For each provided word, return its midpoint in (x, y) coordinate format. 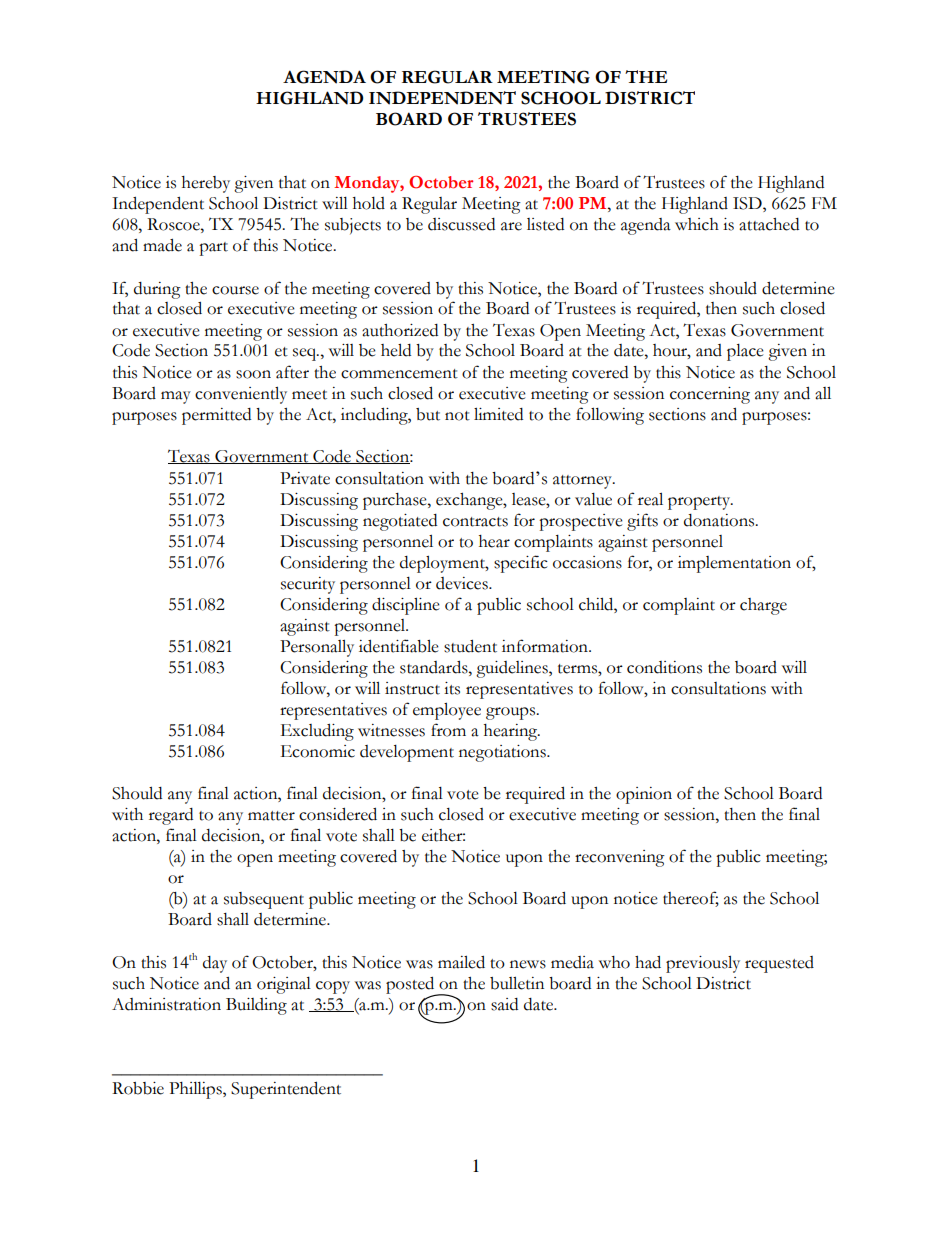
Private (305, 478)
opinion (644, 795)
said (504, 1004)
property (700, 503)
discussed (461, 224)
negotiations (503, 753)
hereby (206, 184)
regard (171, 816)
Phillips (196, 1090)
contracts (475, 522)
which (697, 224)
